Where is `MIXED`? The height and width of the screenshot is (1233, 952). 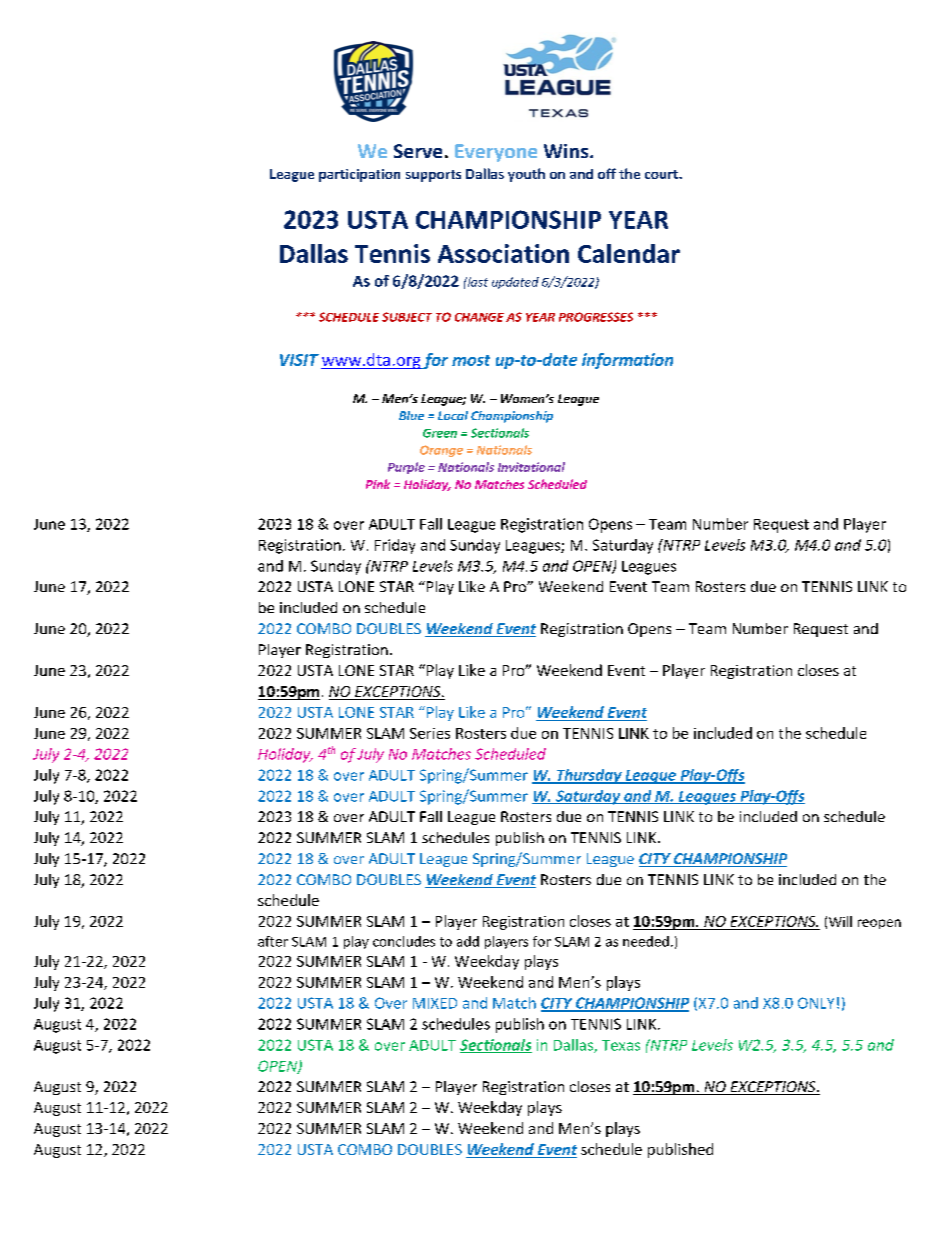
MIXED is located at coordinates (435, 1003).
